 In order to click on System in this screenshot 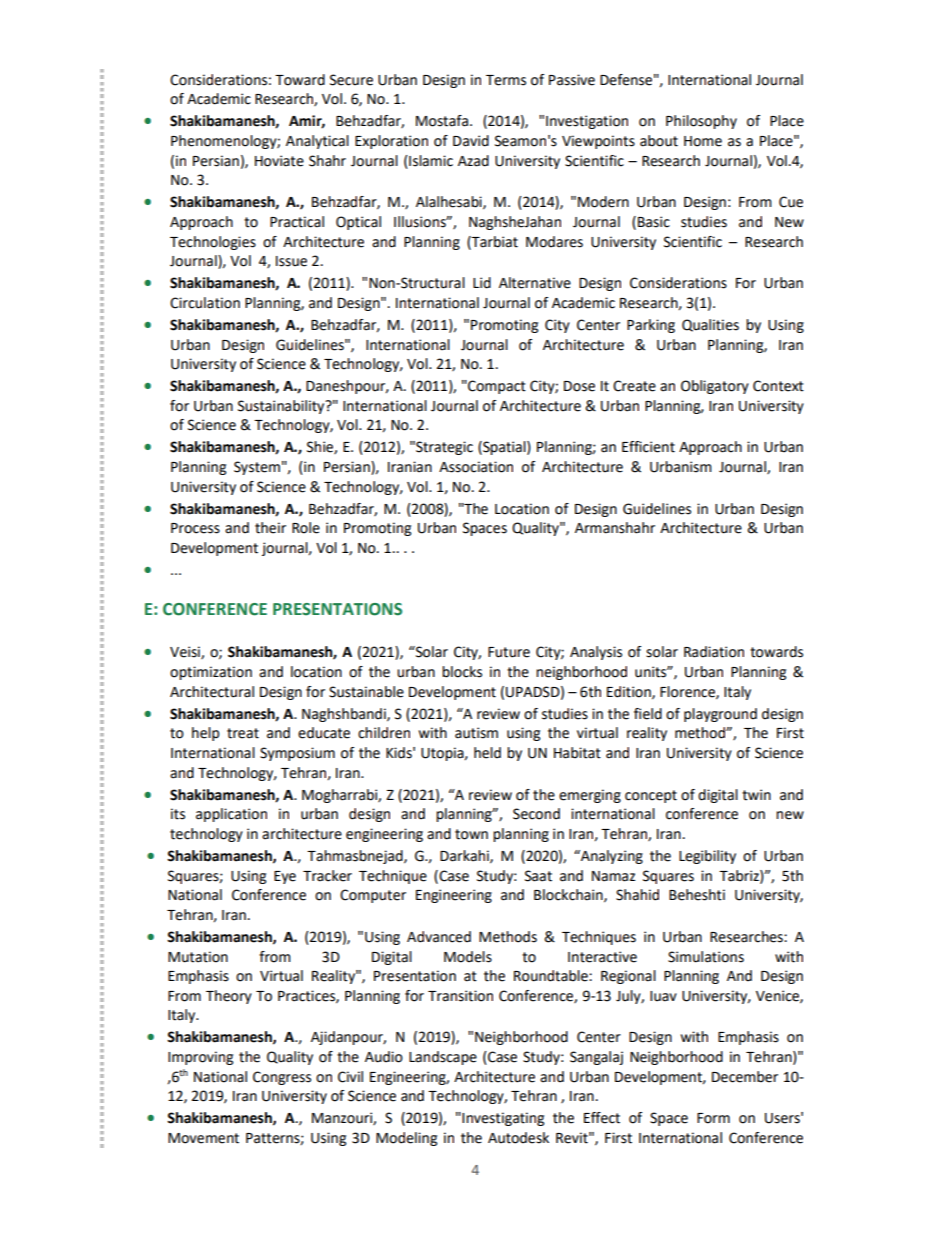, I will do `click(257, 468)`.
